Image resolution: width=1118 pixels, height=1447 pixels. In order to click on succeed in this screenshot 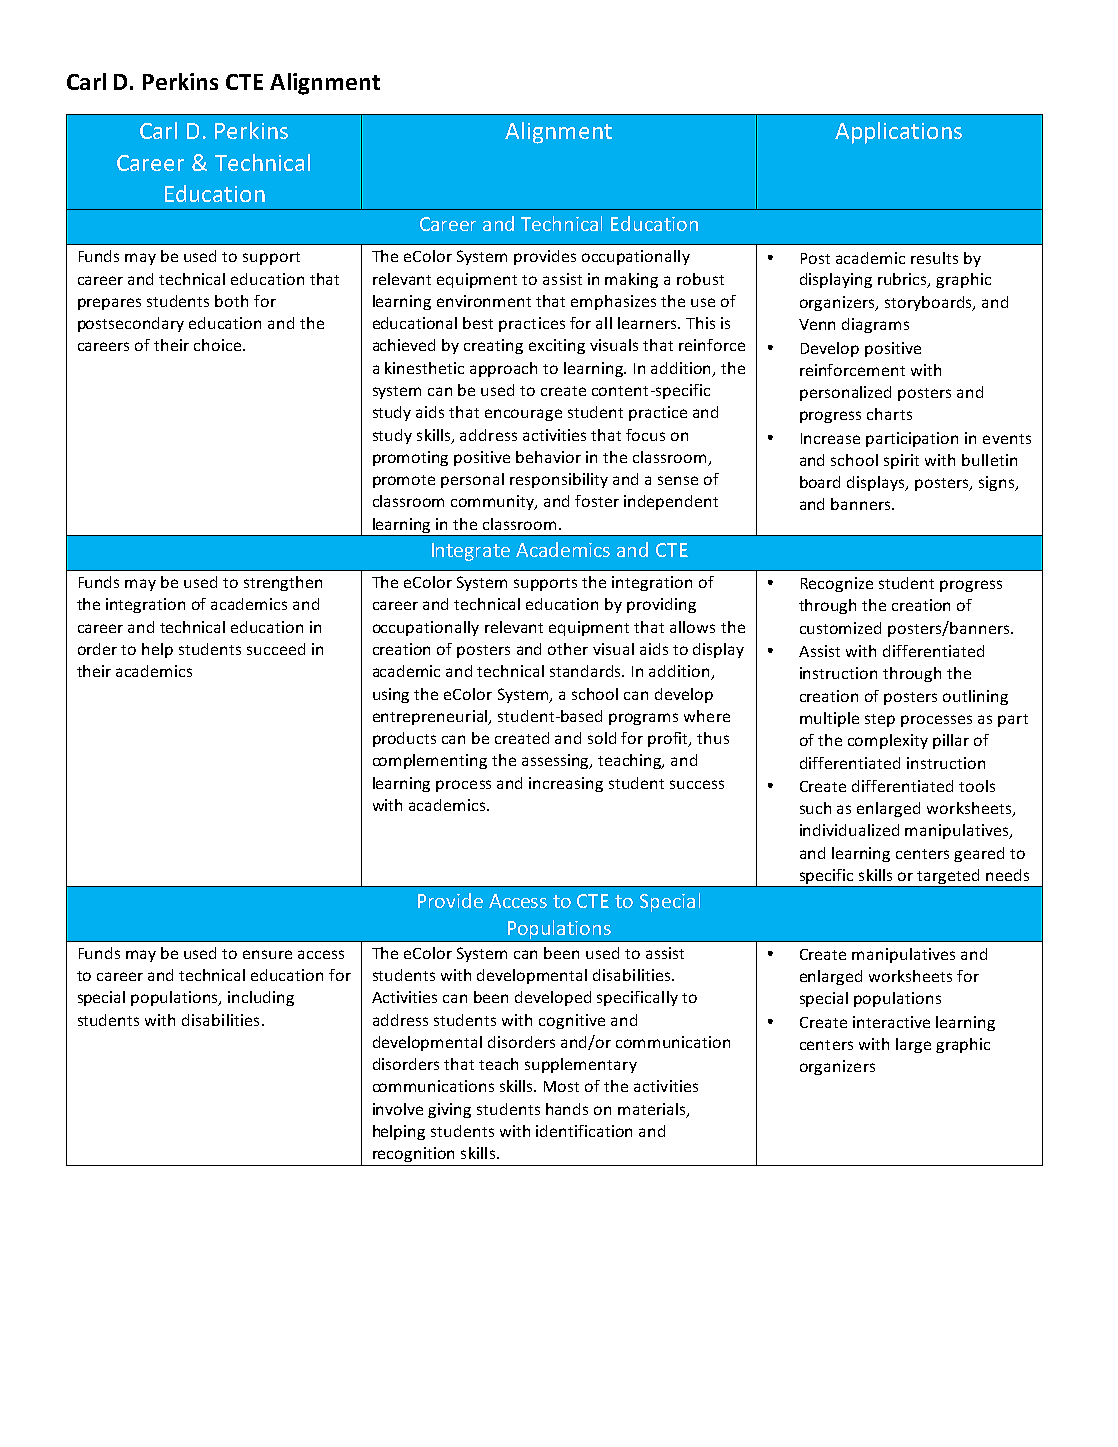, I will do `click(276, 649)`.
